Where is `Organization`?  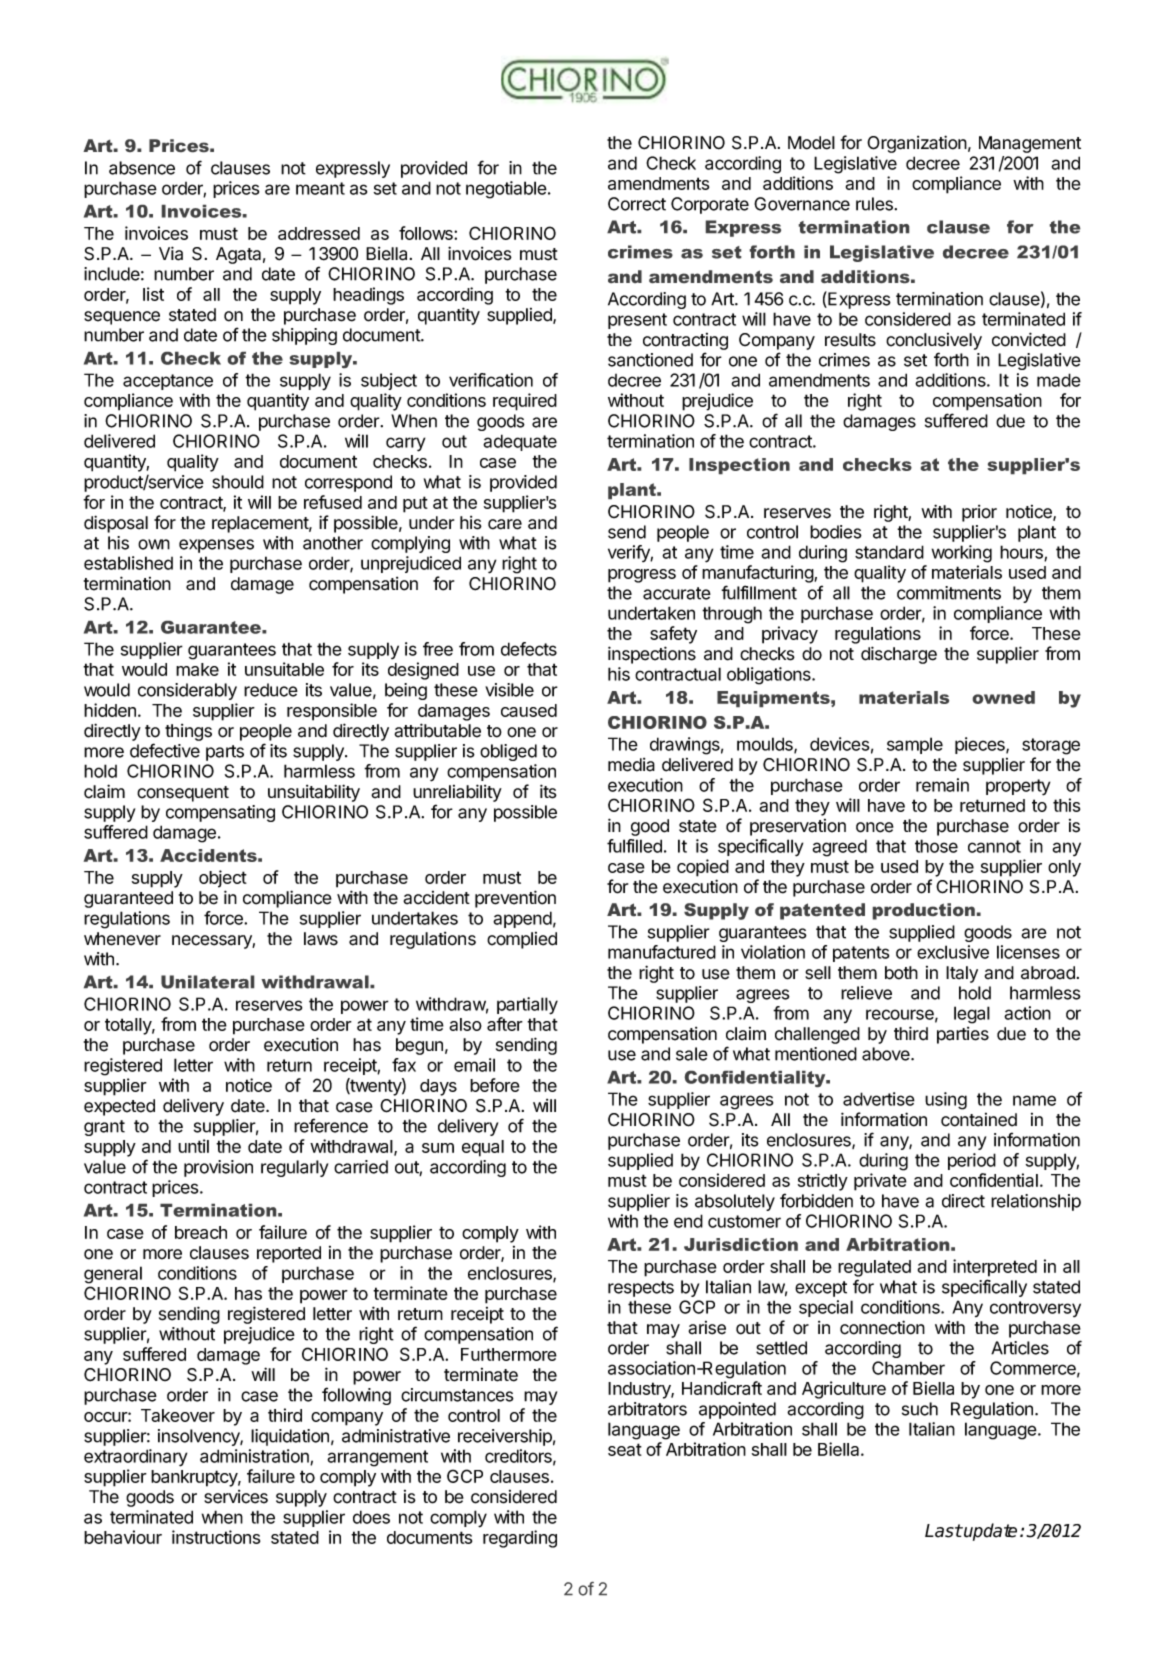
Organization is located at coordinates (917, 144).
